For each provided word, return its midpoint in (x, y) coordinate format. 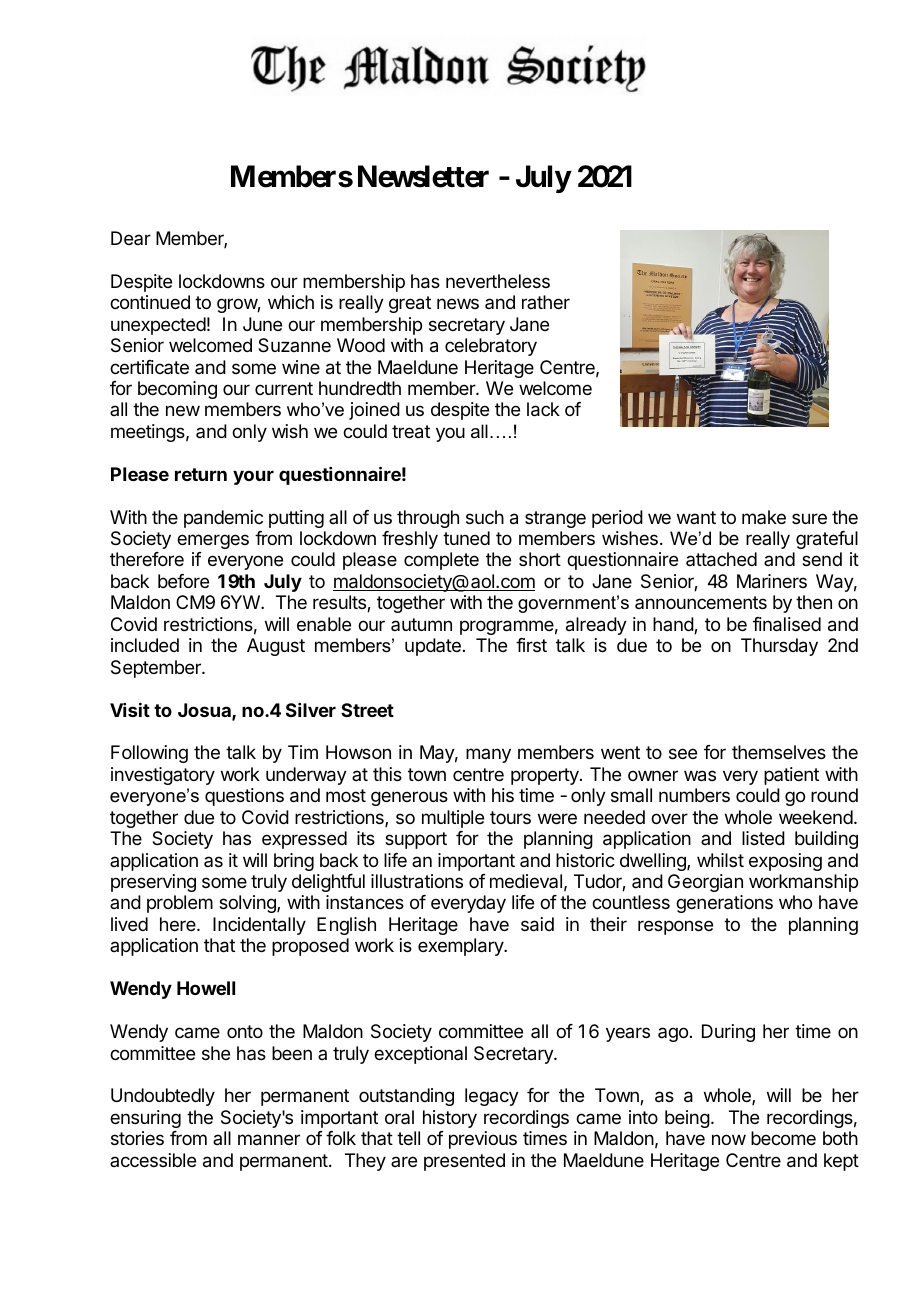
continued (150, 302)
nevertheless (498, 281)
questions (244, 797)
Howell (206, 988)
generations (724, 904)
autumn (421, 624)
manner (269, 1140)
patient (791, 776)
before (183, 581)
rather (546, 302)
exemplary (462, 947)
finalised (787, 624)
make (764, 517)
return (201, 474)
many (488, 755)
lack (543, 409)
